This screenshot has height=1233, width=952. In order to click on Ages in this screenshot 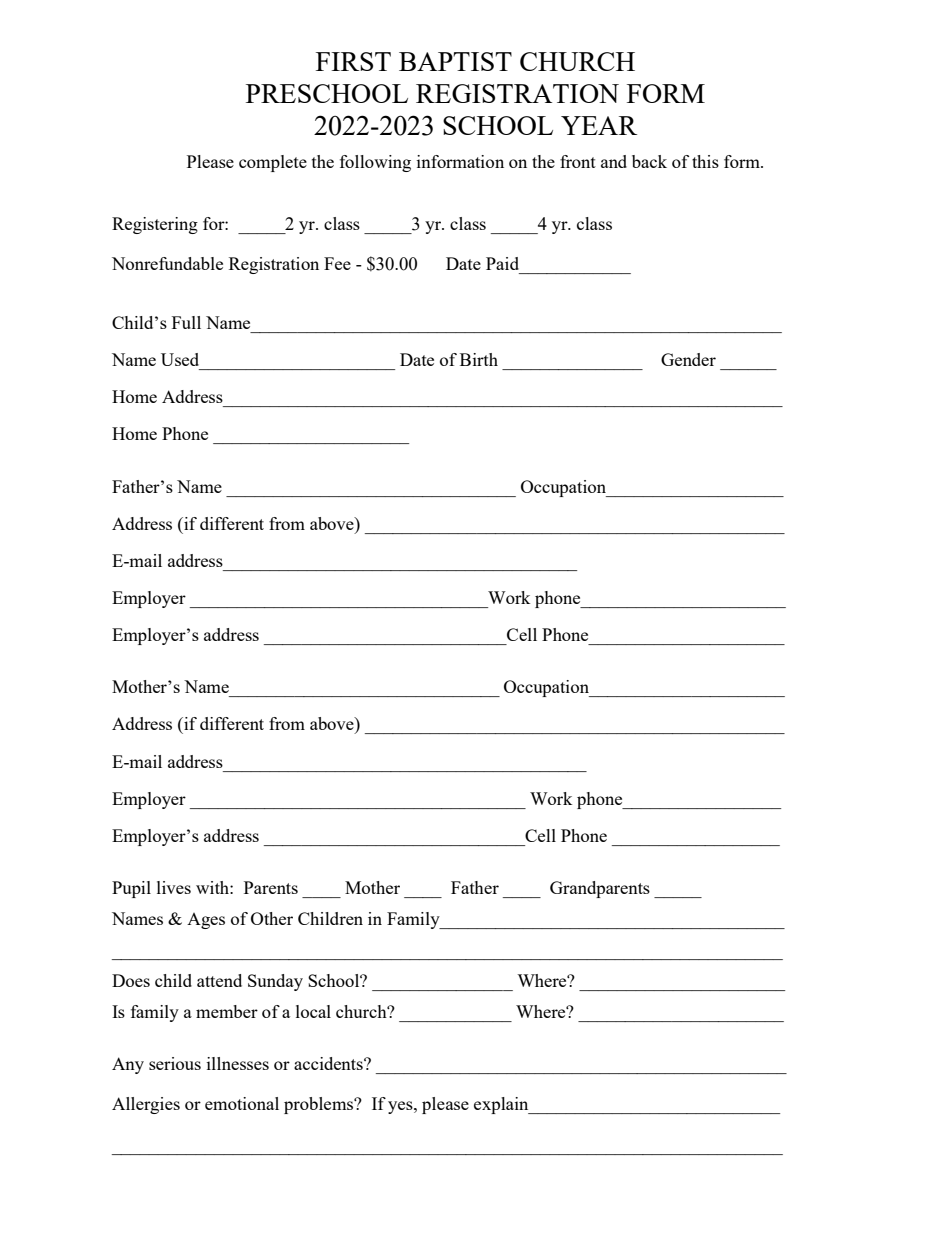, I will do `click(206, 921)`.
